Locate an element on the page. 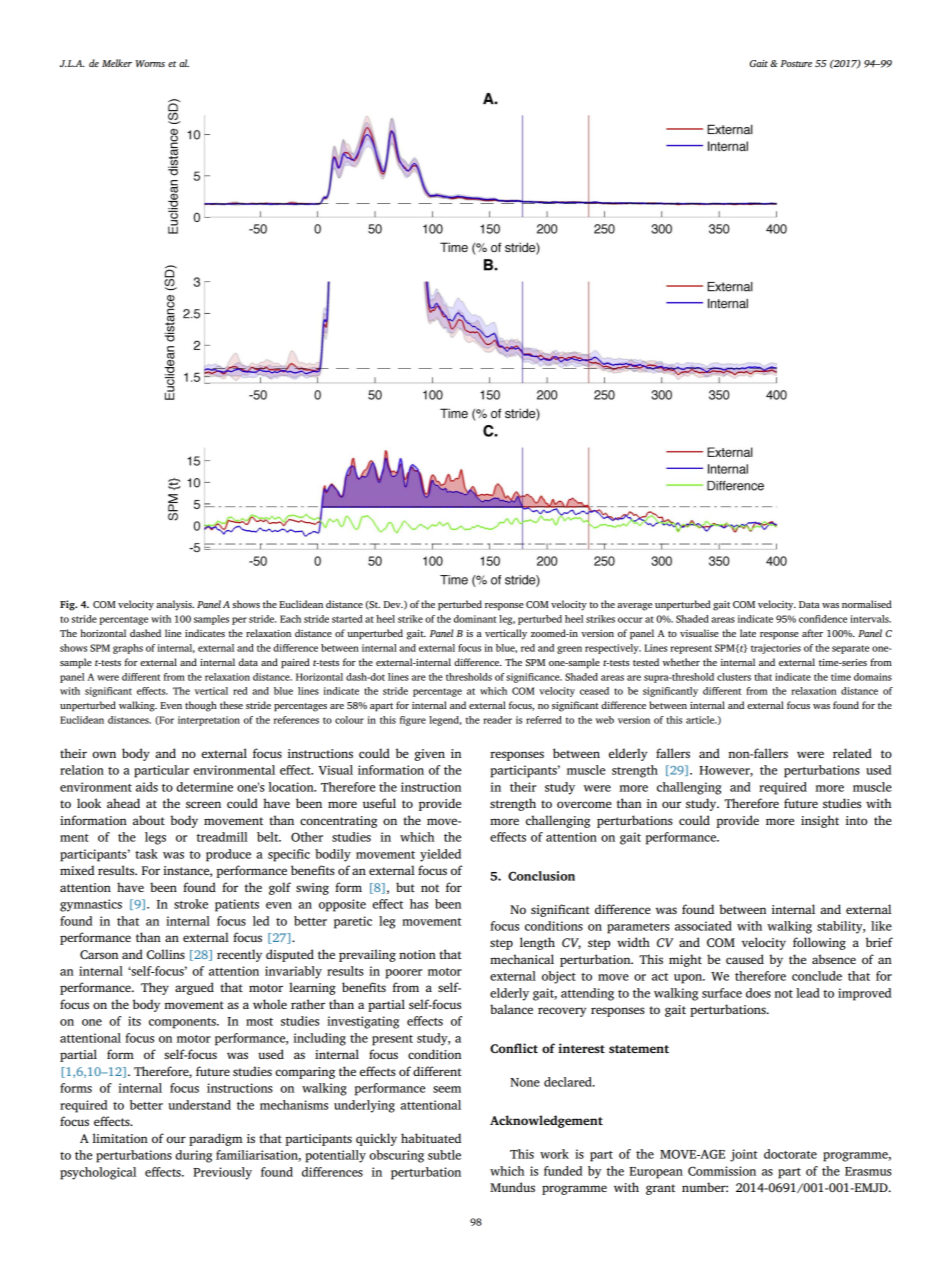 The width and height of the page is (952, 1270). analysis is located at coordinates (175, 605).
